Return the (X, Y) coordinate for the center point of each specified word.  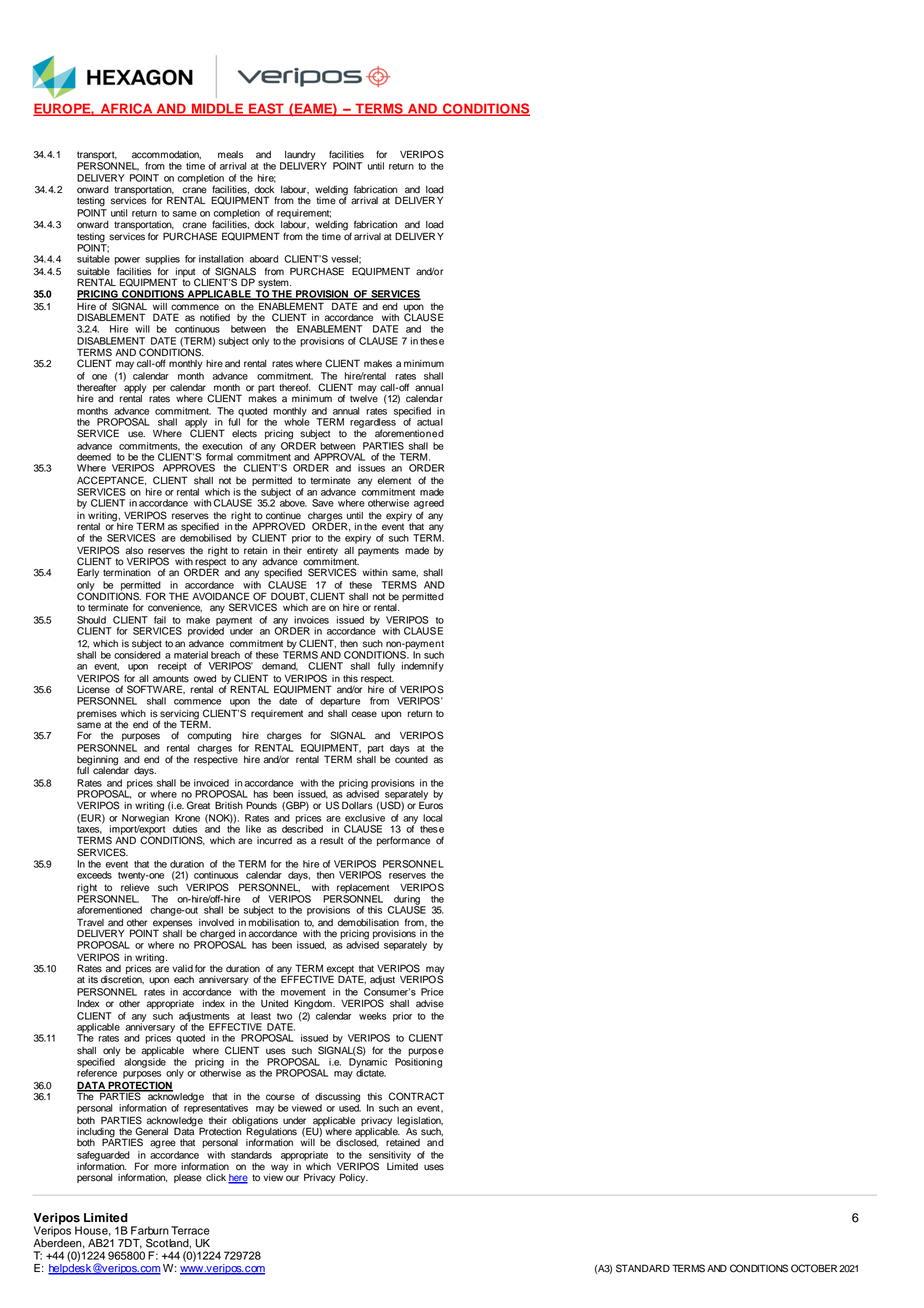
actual (430, 422)
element (394, 481)
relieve (135, 888)
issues (371, 468)
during (407, 901)
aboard (264, 259)
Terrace (190, 1230)
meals (230, 155)
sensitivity (389, 1157)
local (432, 818)
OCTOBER (814, 1268)
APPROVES (189, 468)
